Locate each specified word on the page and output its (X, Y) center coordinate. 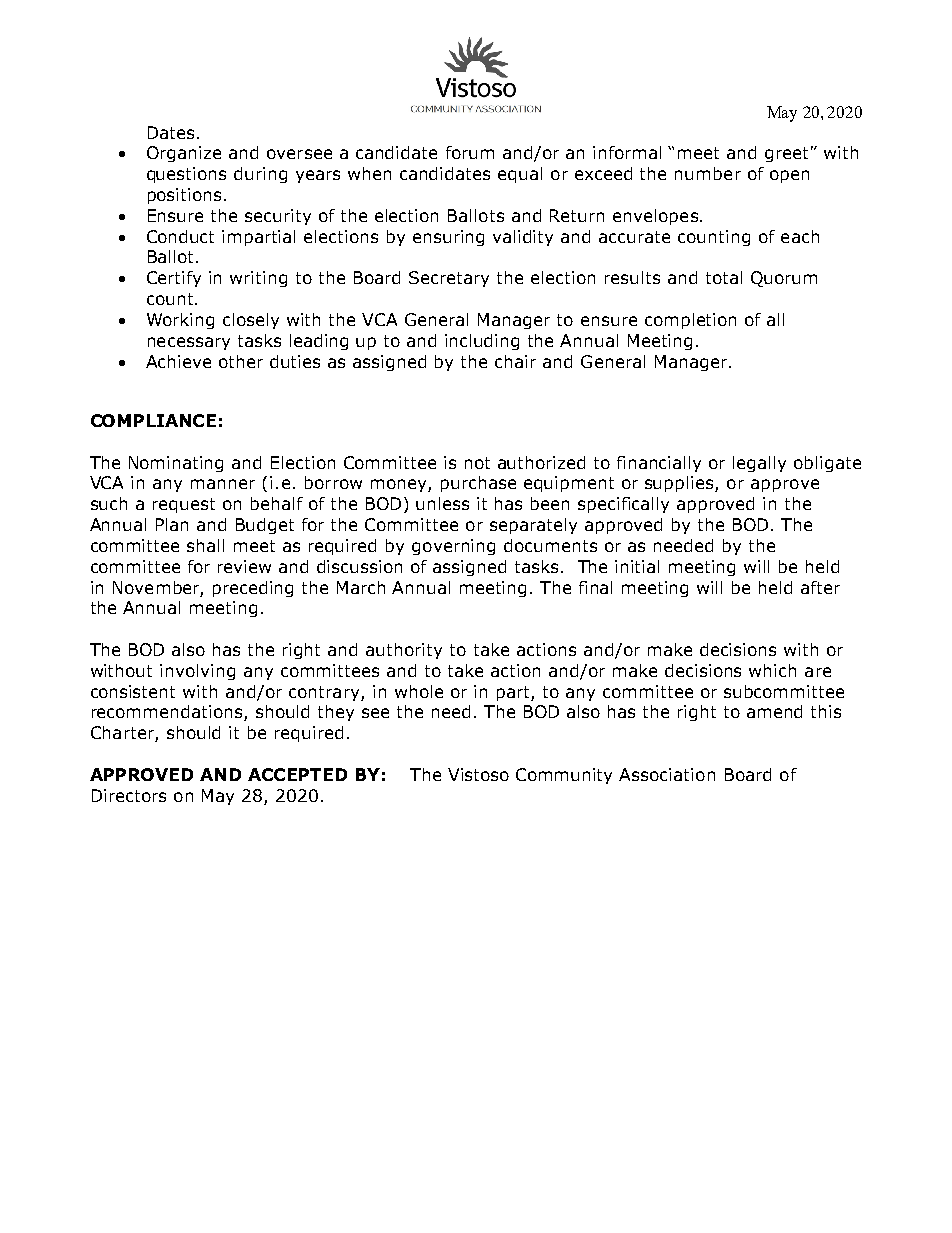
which (772, 670)
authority (404, 651)
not (477, 463)
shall (205, 545)
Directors (129, 795)
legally (759, 464)
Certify (174, 279)
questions (186, 175)
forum (470, 152)
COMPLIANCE (153, 420)
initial (637, 566)
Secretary (449, 279)
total (724, 277)
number (708, 173)
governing (453, 547)
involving (197, 672)
